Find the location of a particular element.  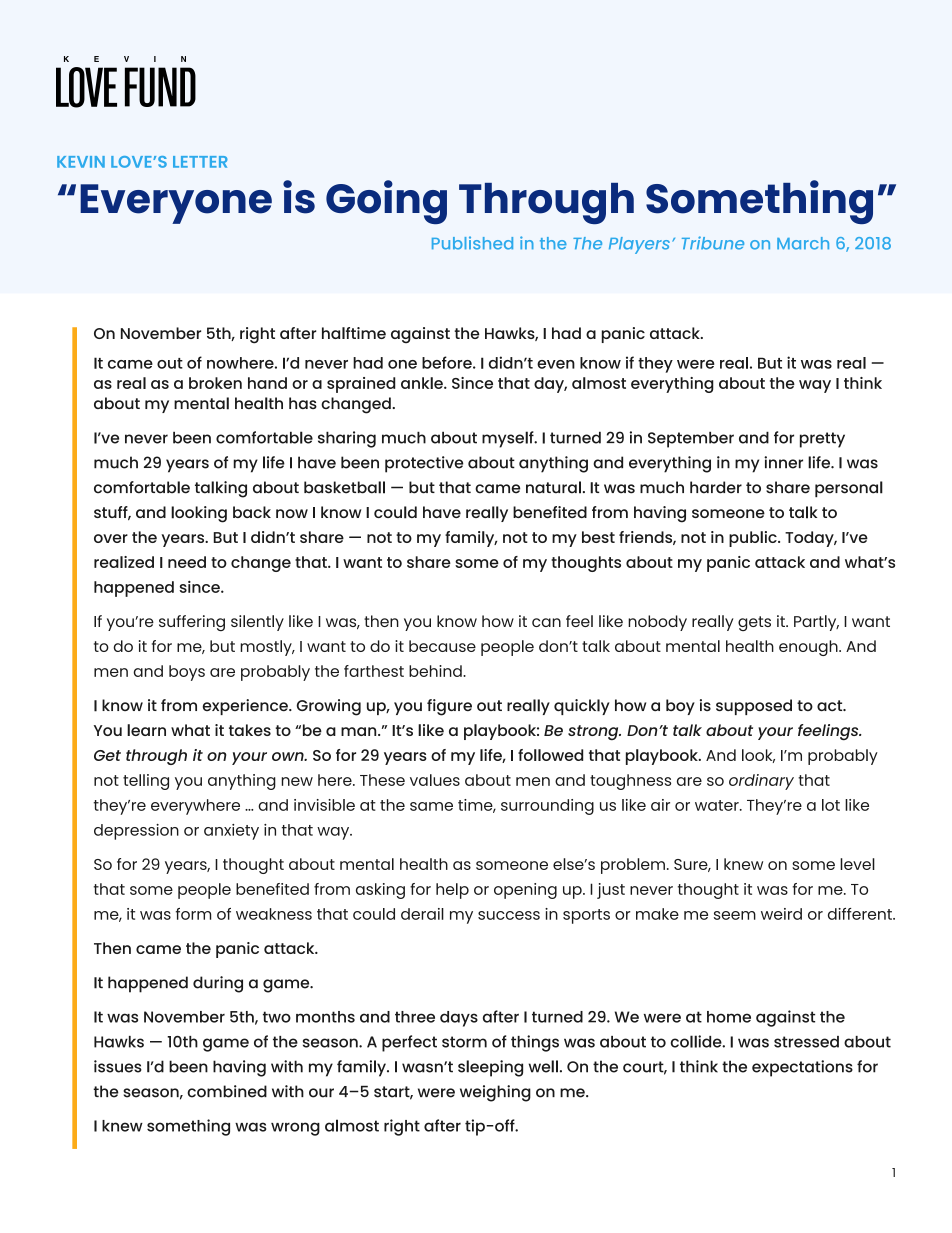

broken is located at coordinates (215, 383).
